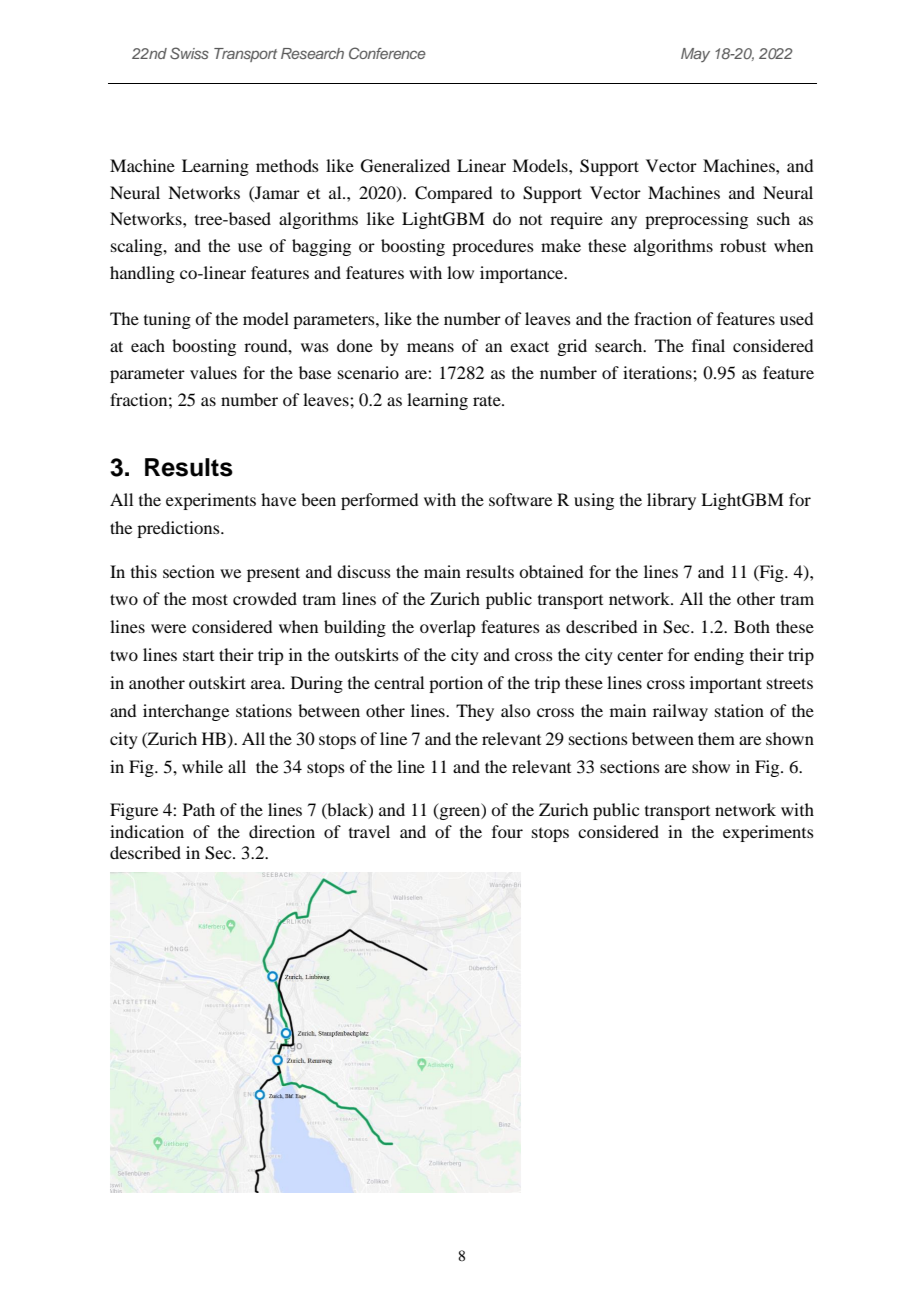 This screenshot has width=924, height=1308. Describe the element at coordinates (488, 401) in the screenshot. I see `rate` at that location.
